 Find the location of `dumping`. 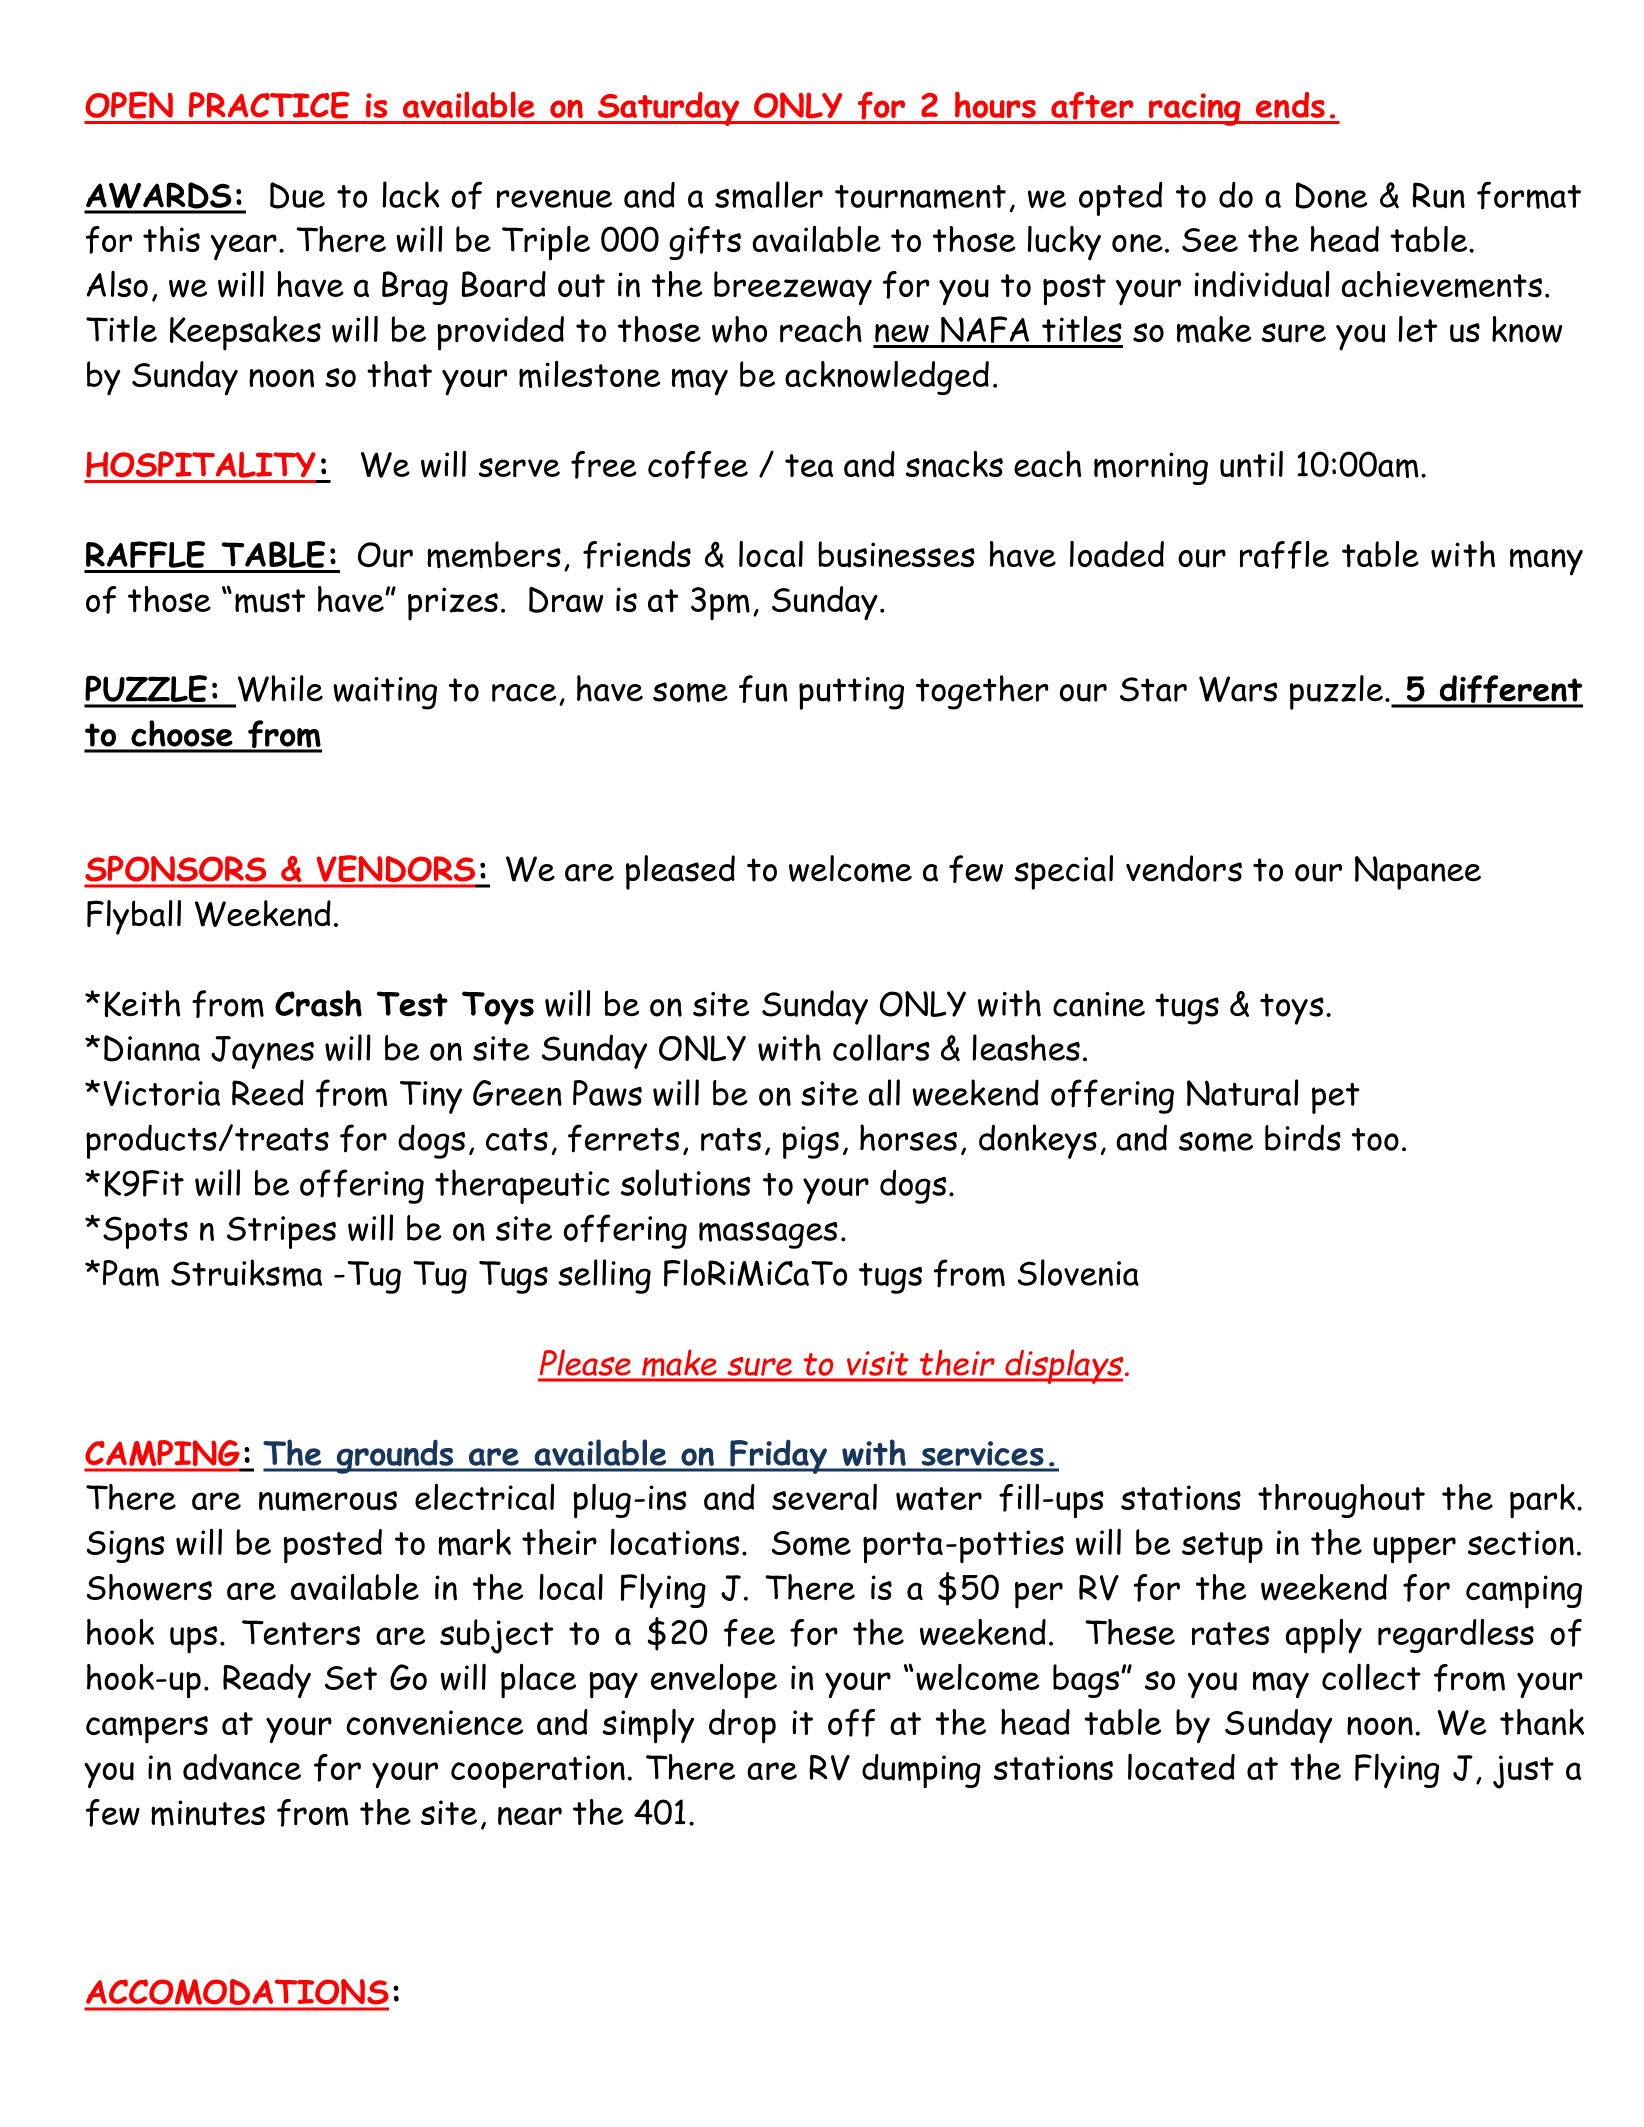

dumping is located at coordinates (921, 1771).
